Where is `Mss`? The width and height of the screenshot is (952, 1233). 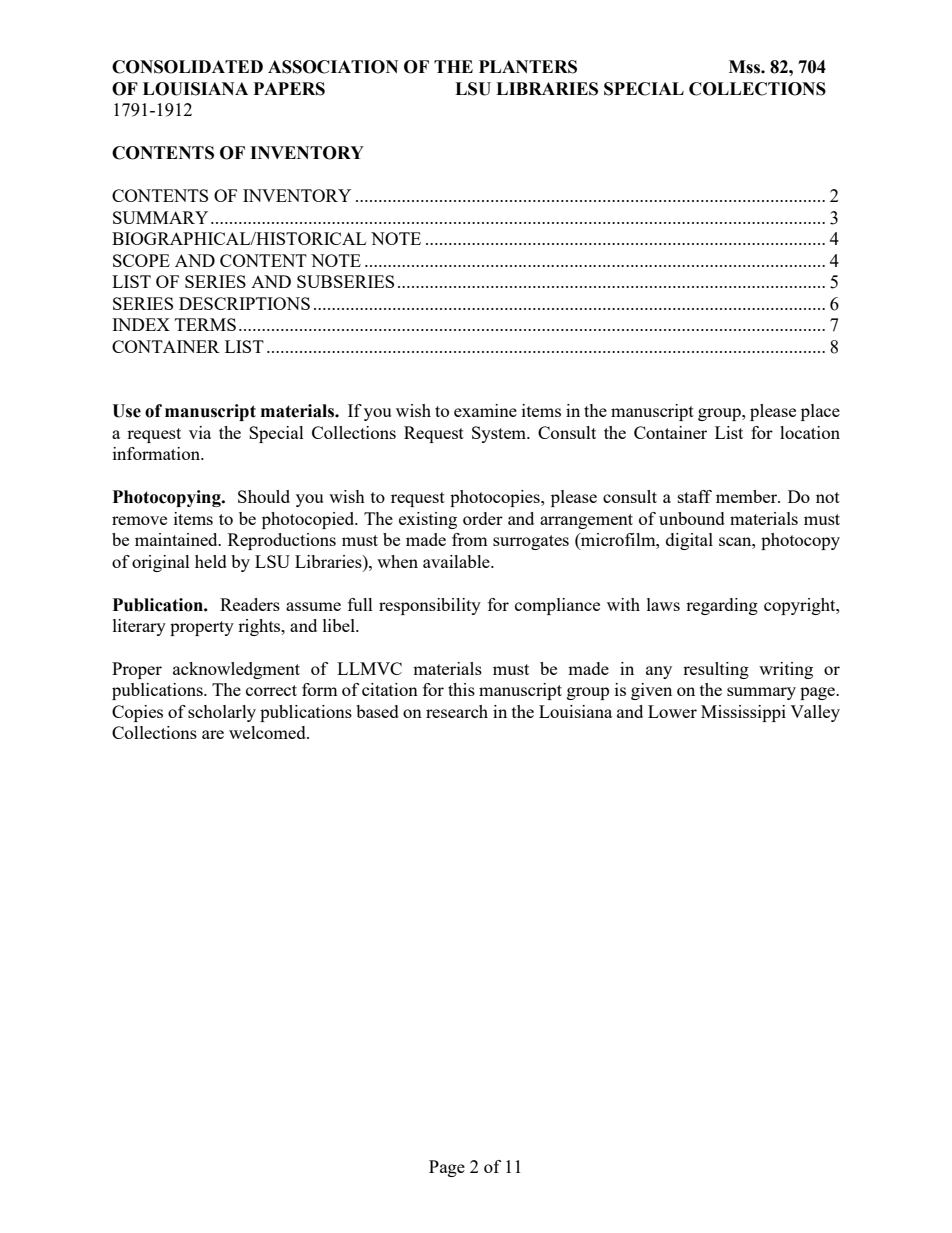
Mss is located at coordinates (745, 67).
